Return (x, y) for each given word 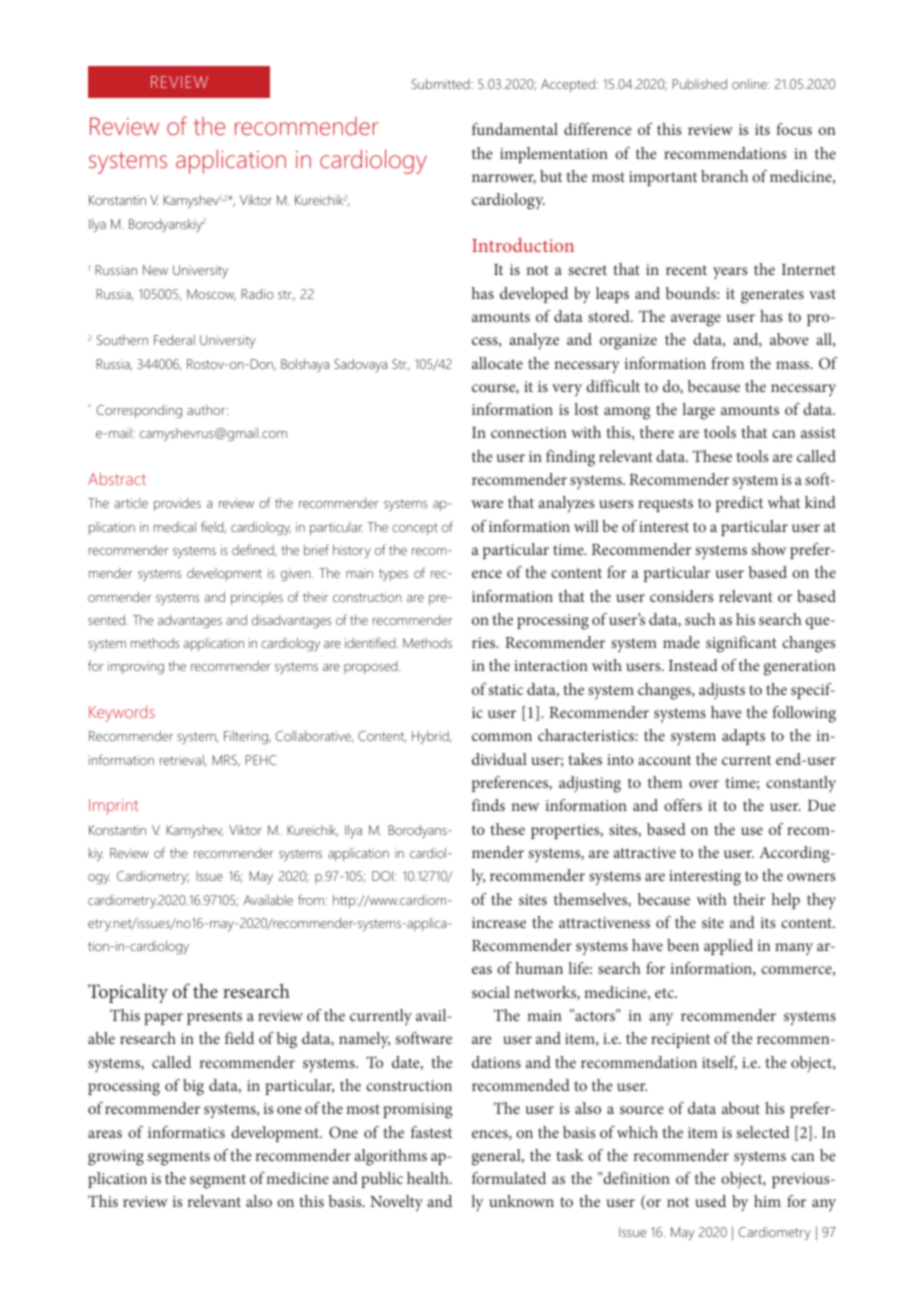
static (505, 689)
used (710, 1201)
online (750, 84)
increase (499, 922)
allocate (497, 363)
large (698, 411)
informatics (186, 1132)
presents (214, 1018)
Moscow (211, 295)
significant (741, 644)
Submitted (442, 84)
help (786, 901)
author (207, 410)
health (429, 1178)
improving (136, 668)
